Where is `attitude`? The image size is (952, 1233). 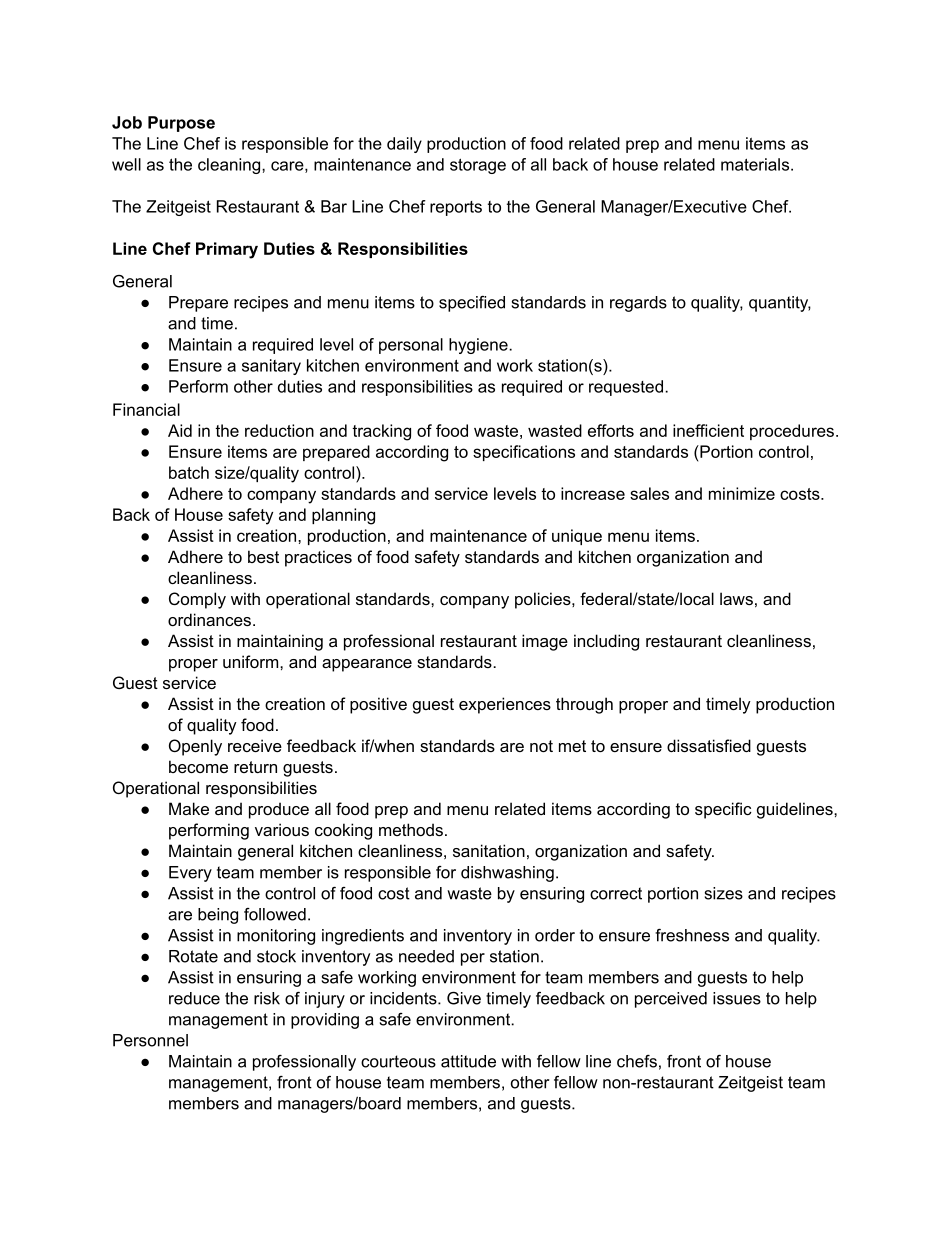
attitude is located at coordinates (468, 1061).
